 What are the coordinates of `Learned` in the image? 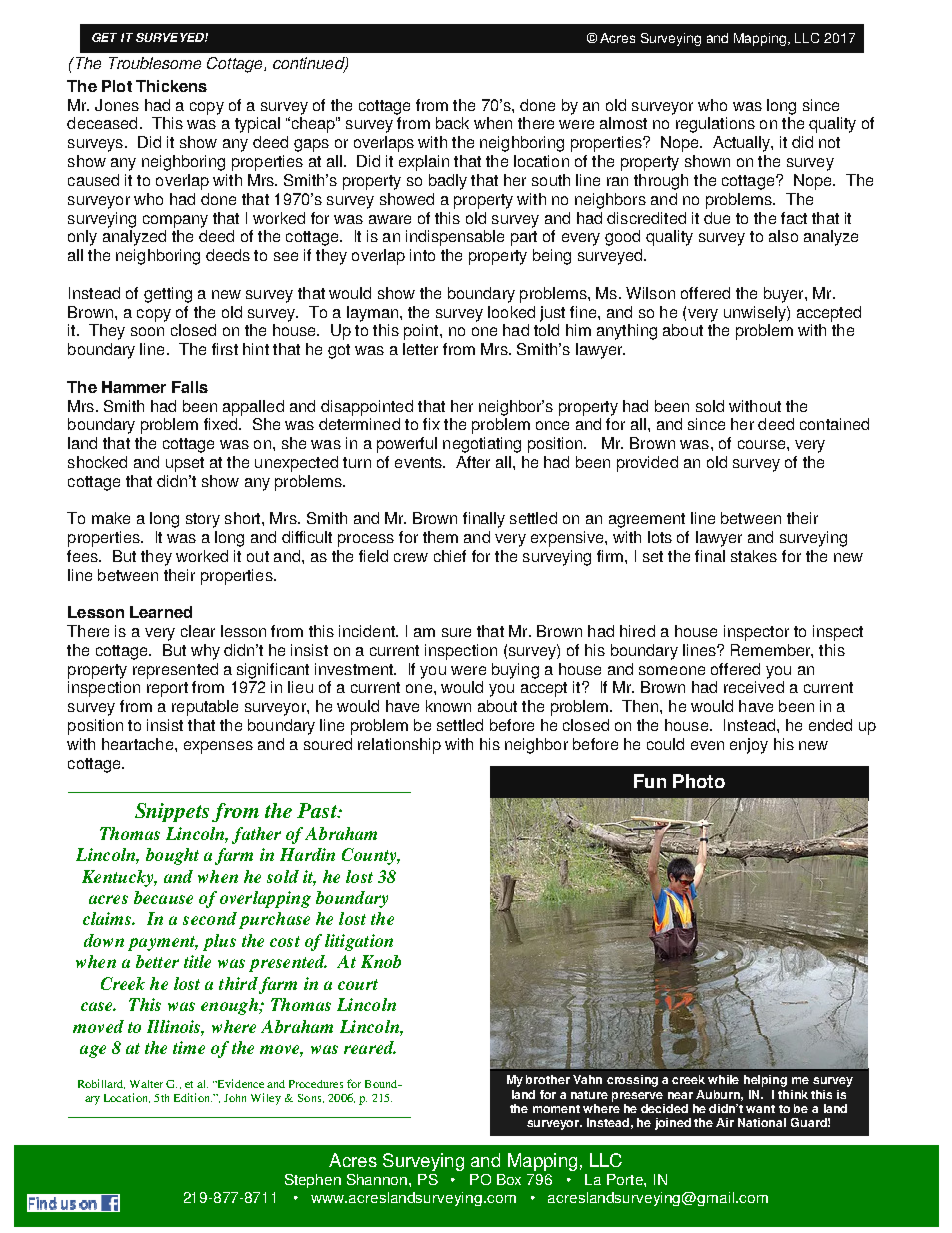 It's located at (161, 612).
